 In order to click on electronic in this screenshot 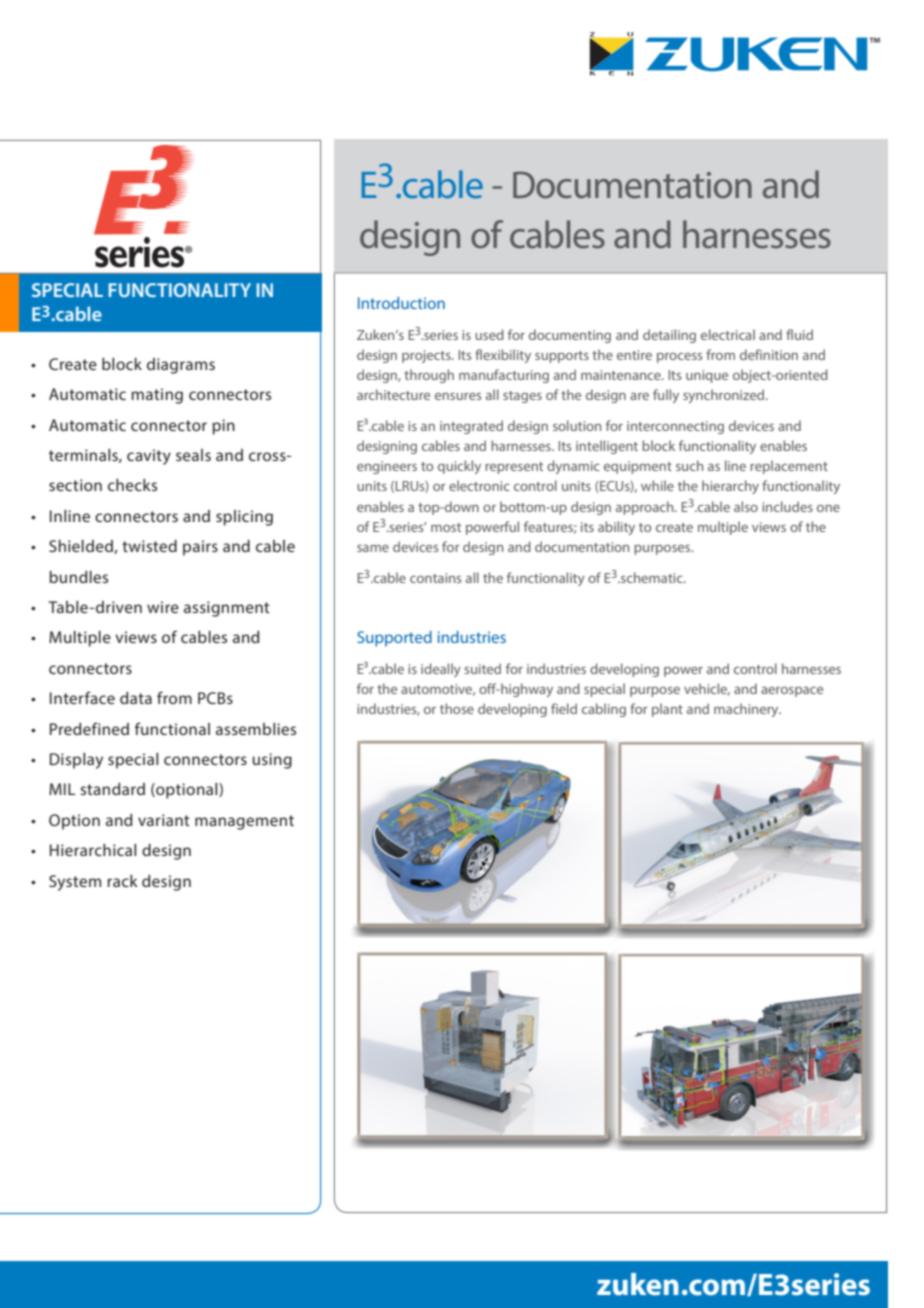, I will do `click(479, 485)`.
